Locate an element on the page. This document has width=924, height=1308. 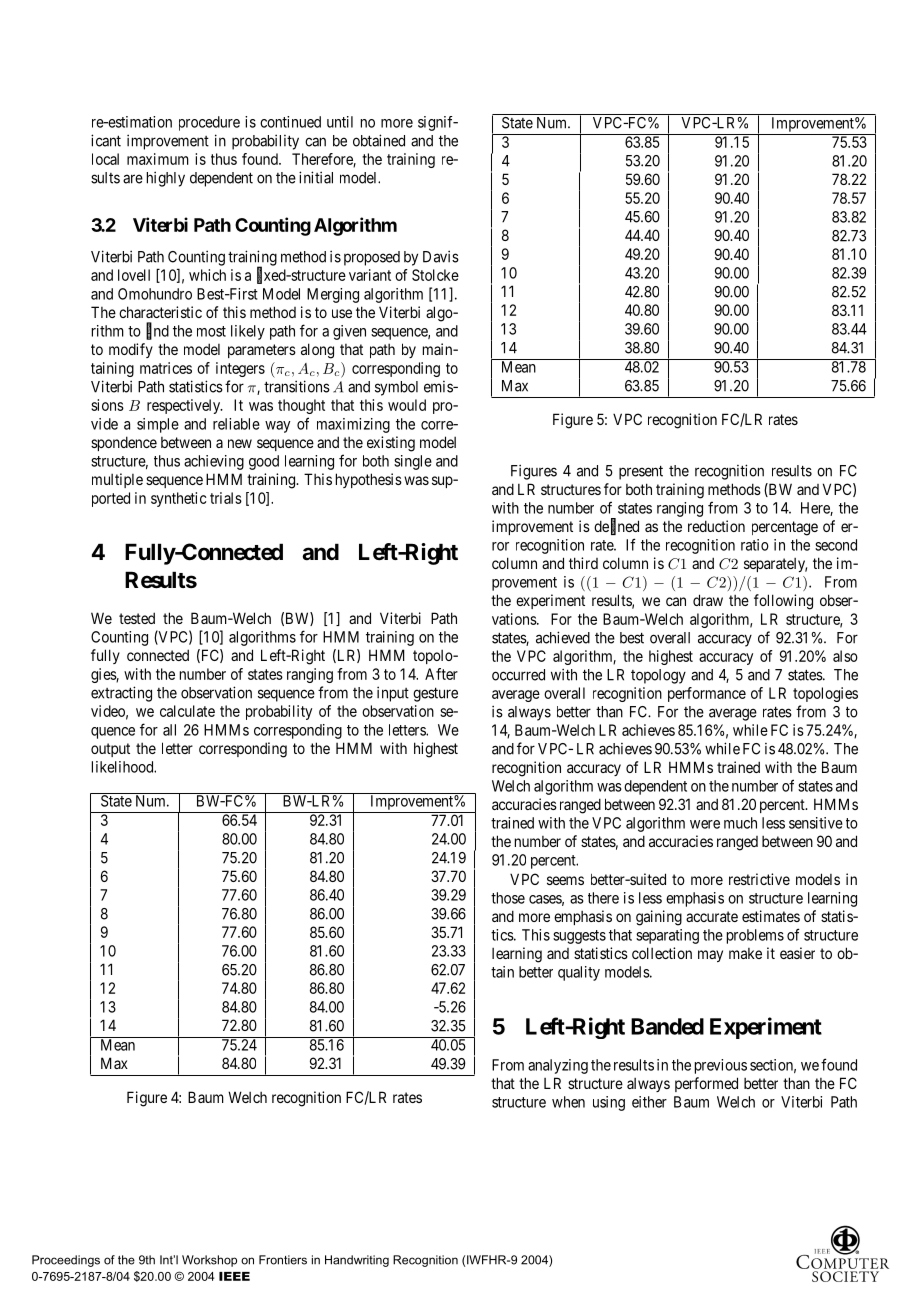
gesture is located at coordinates (435, 694).
